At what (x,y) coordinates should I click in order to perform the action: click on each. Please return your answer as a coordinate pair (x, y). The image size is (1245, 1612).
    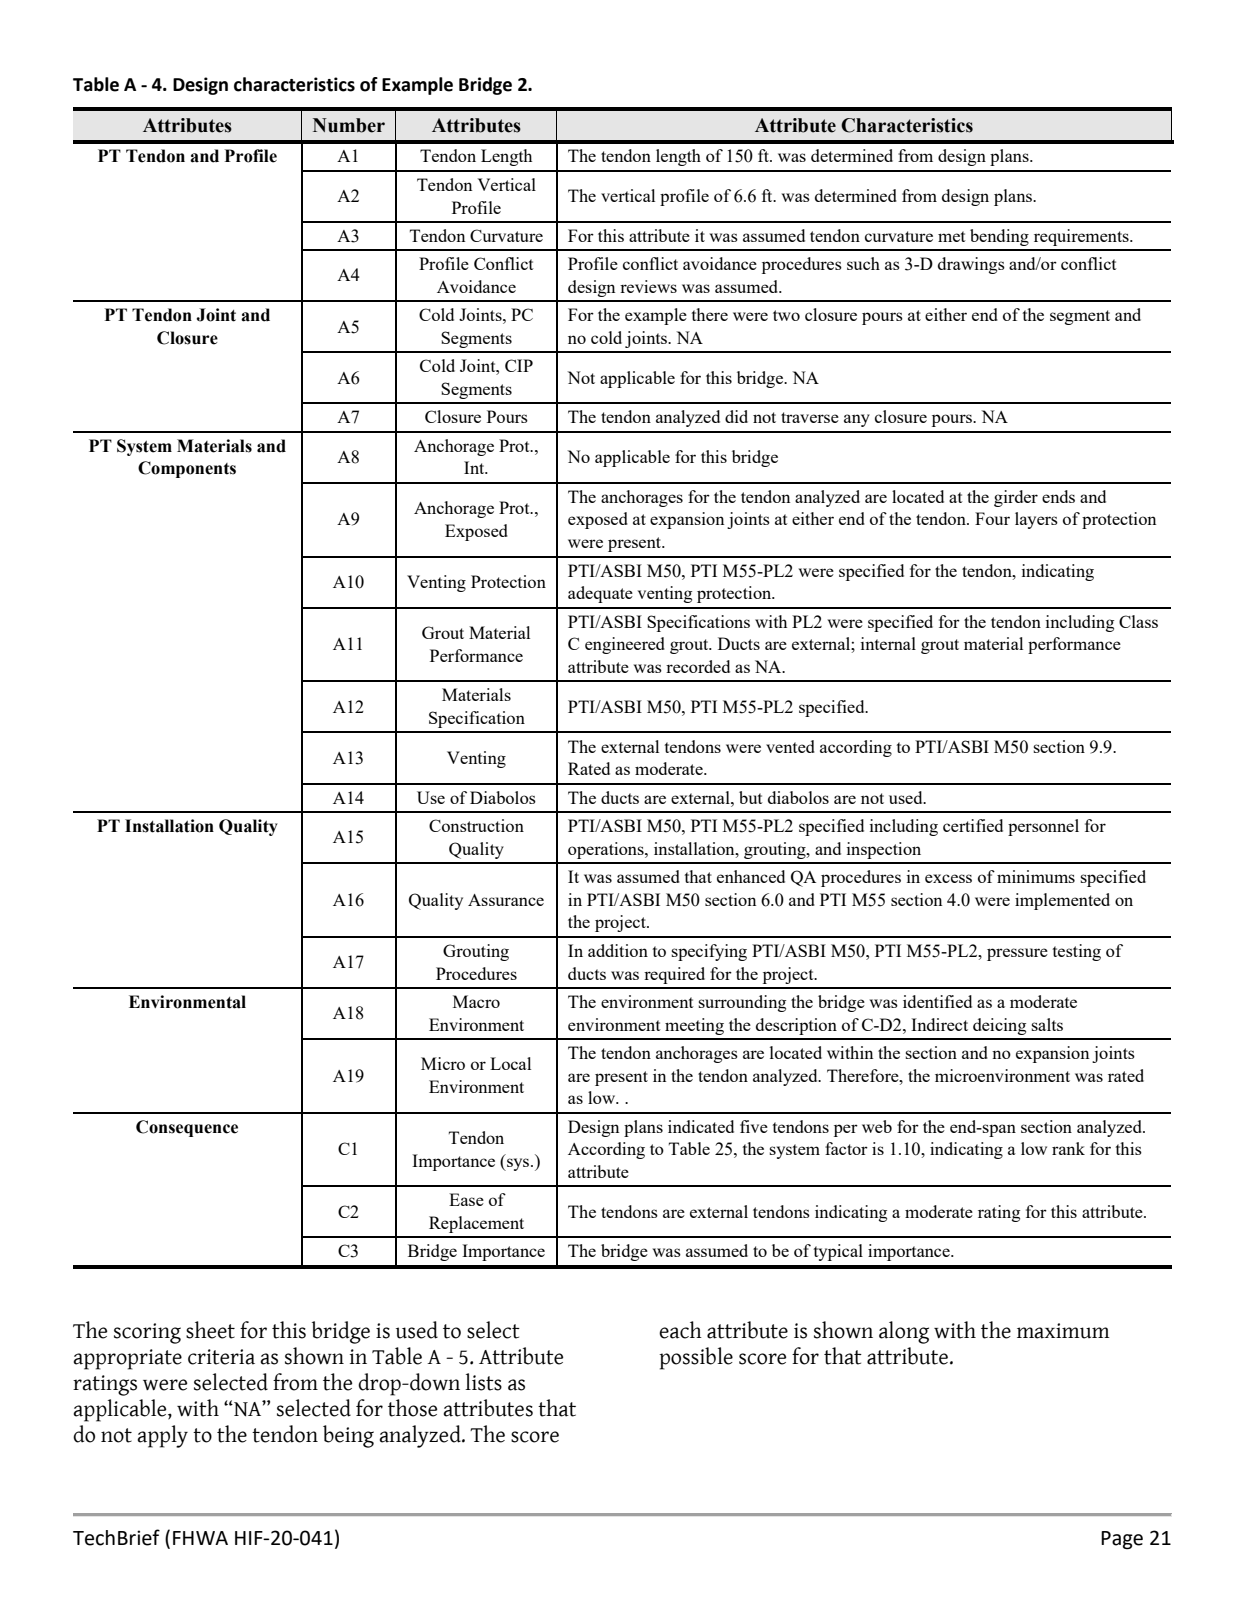
    Looking at the image, I should click on (680, 1330).
